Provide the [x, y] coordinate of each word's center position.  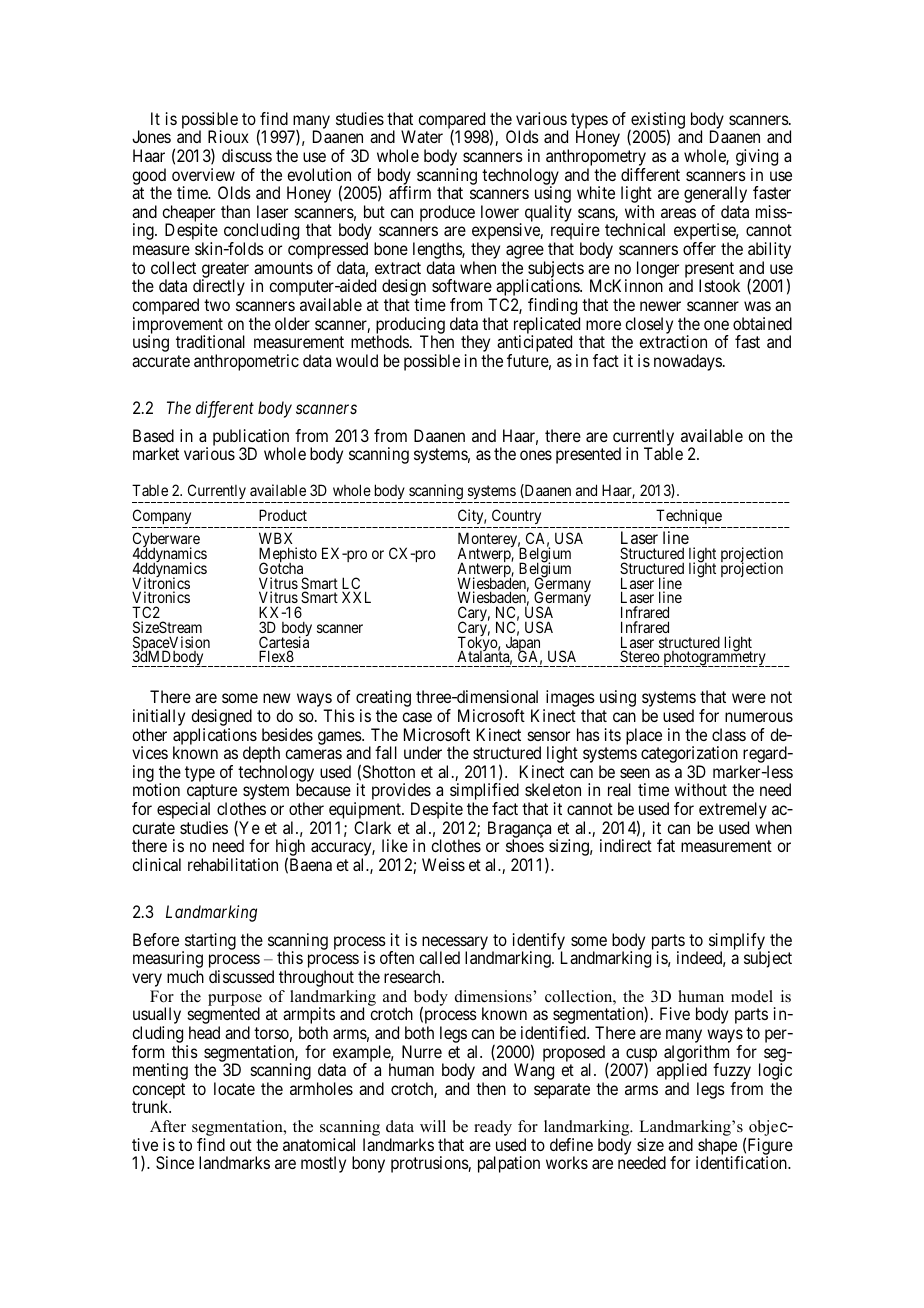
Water [422, 136]
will [433, 1126]
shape [717, 1147]
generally [715, 196]
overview [203, 174]
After [168, 1126]
